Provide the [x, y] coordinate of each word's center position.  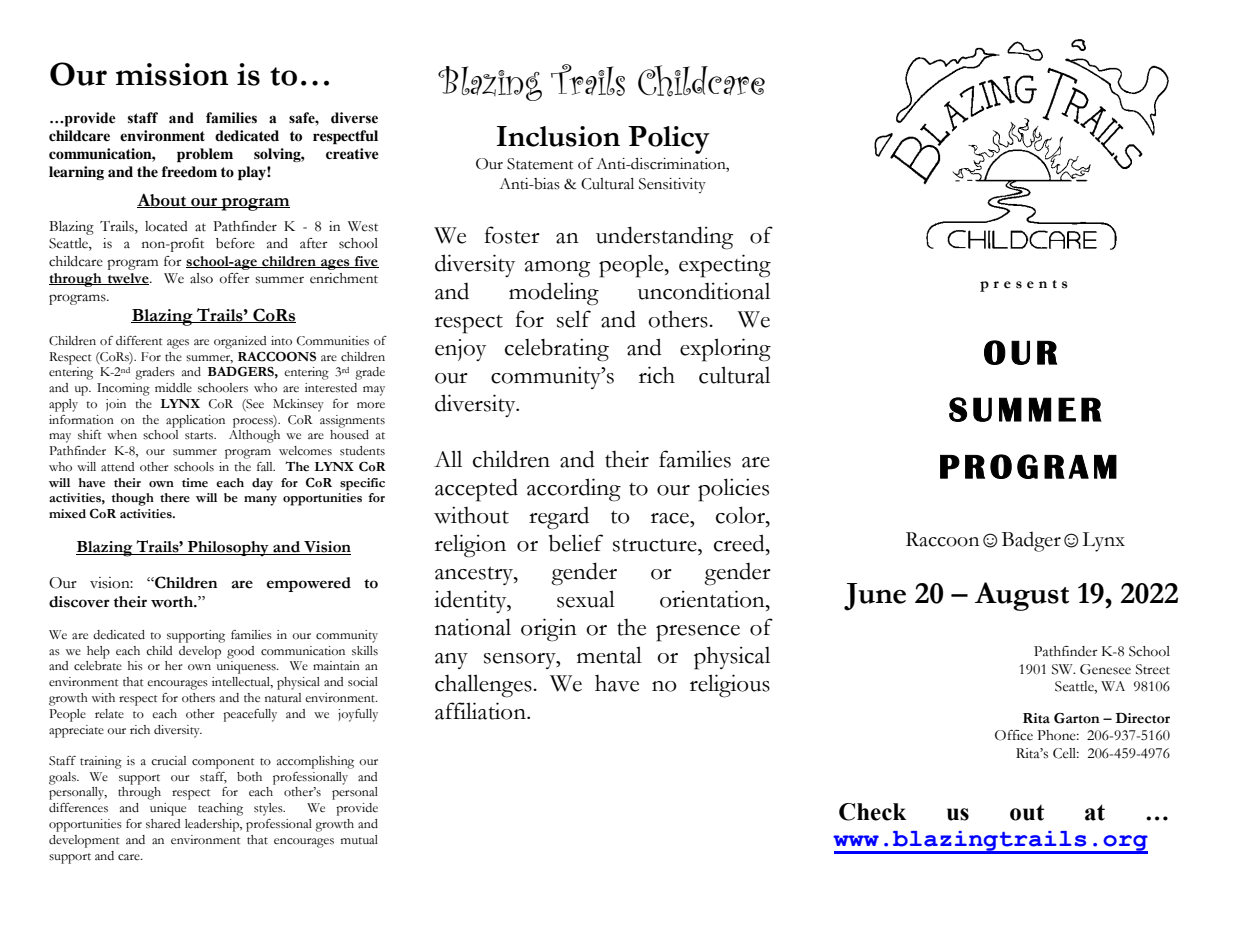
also [201, 278]
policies [733, 490]
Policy [669, 140]
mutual [359, 840]
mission [172, 74]
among [557, 269]
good [240, 652]
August [1022, 596]
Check [873, 812]
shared [163, 824]
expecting [725, 266]
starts [200, 436]
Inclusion [558, 136]
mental [609, 655]
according [574, 490]
